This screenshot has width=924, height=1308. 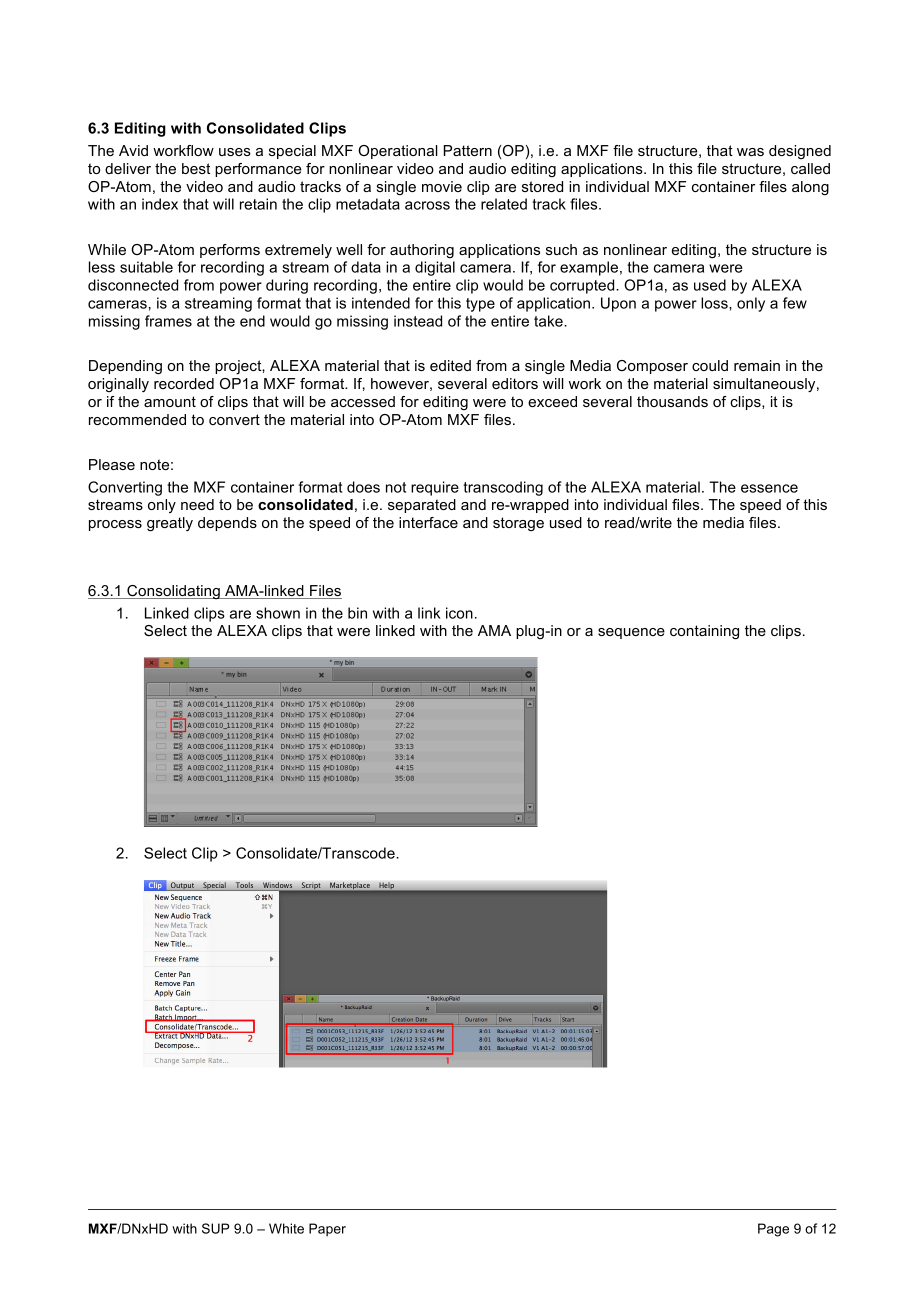 What do you see at coordinates (459, 613) in the screenshot?
I see `icon` at bounding box center [459, 613].
